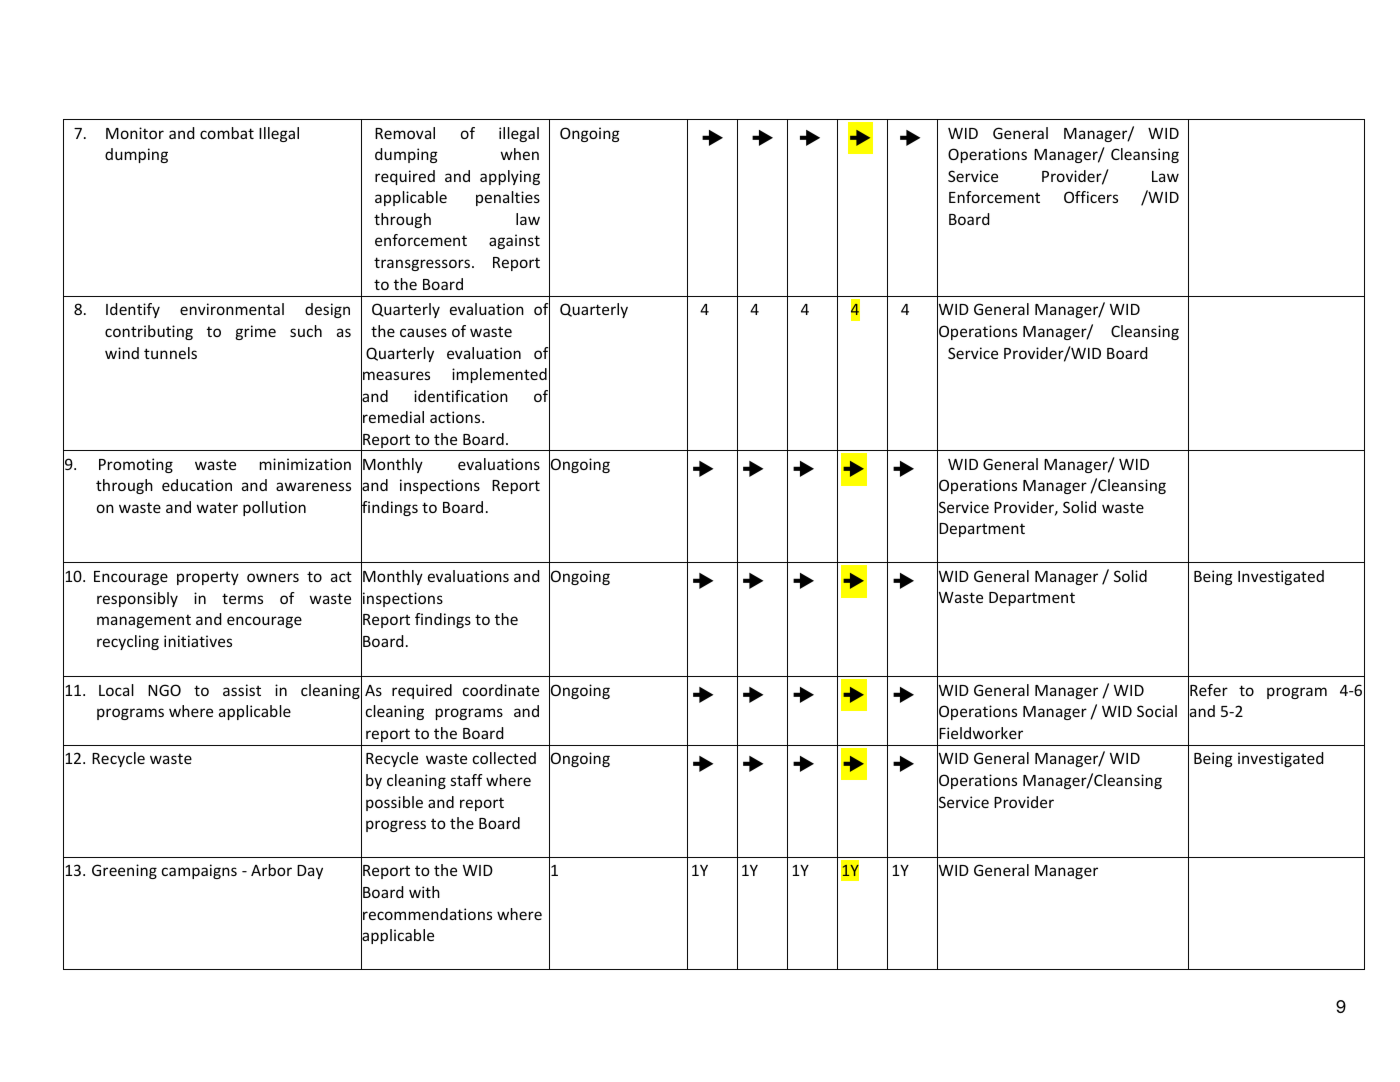 The height and width of the screenshot is (1082, 1400). I want to click on actions, so click(456, 417).
